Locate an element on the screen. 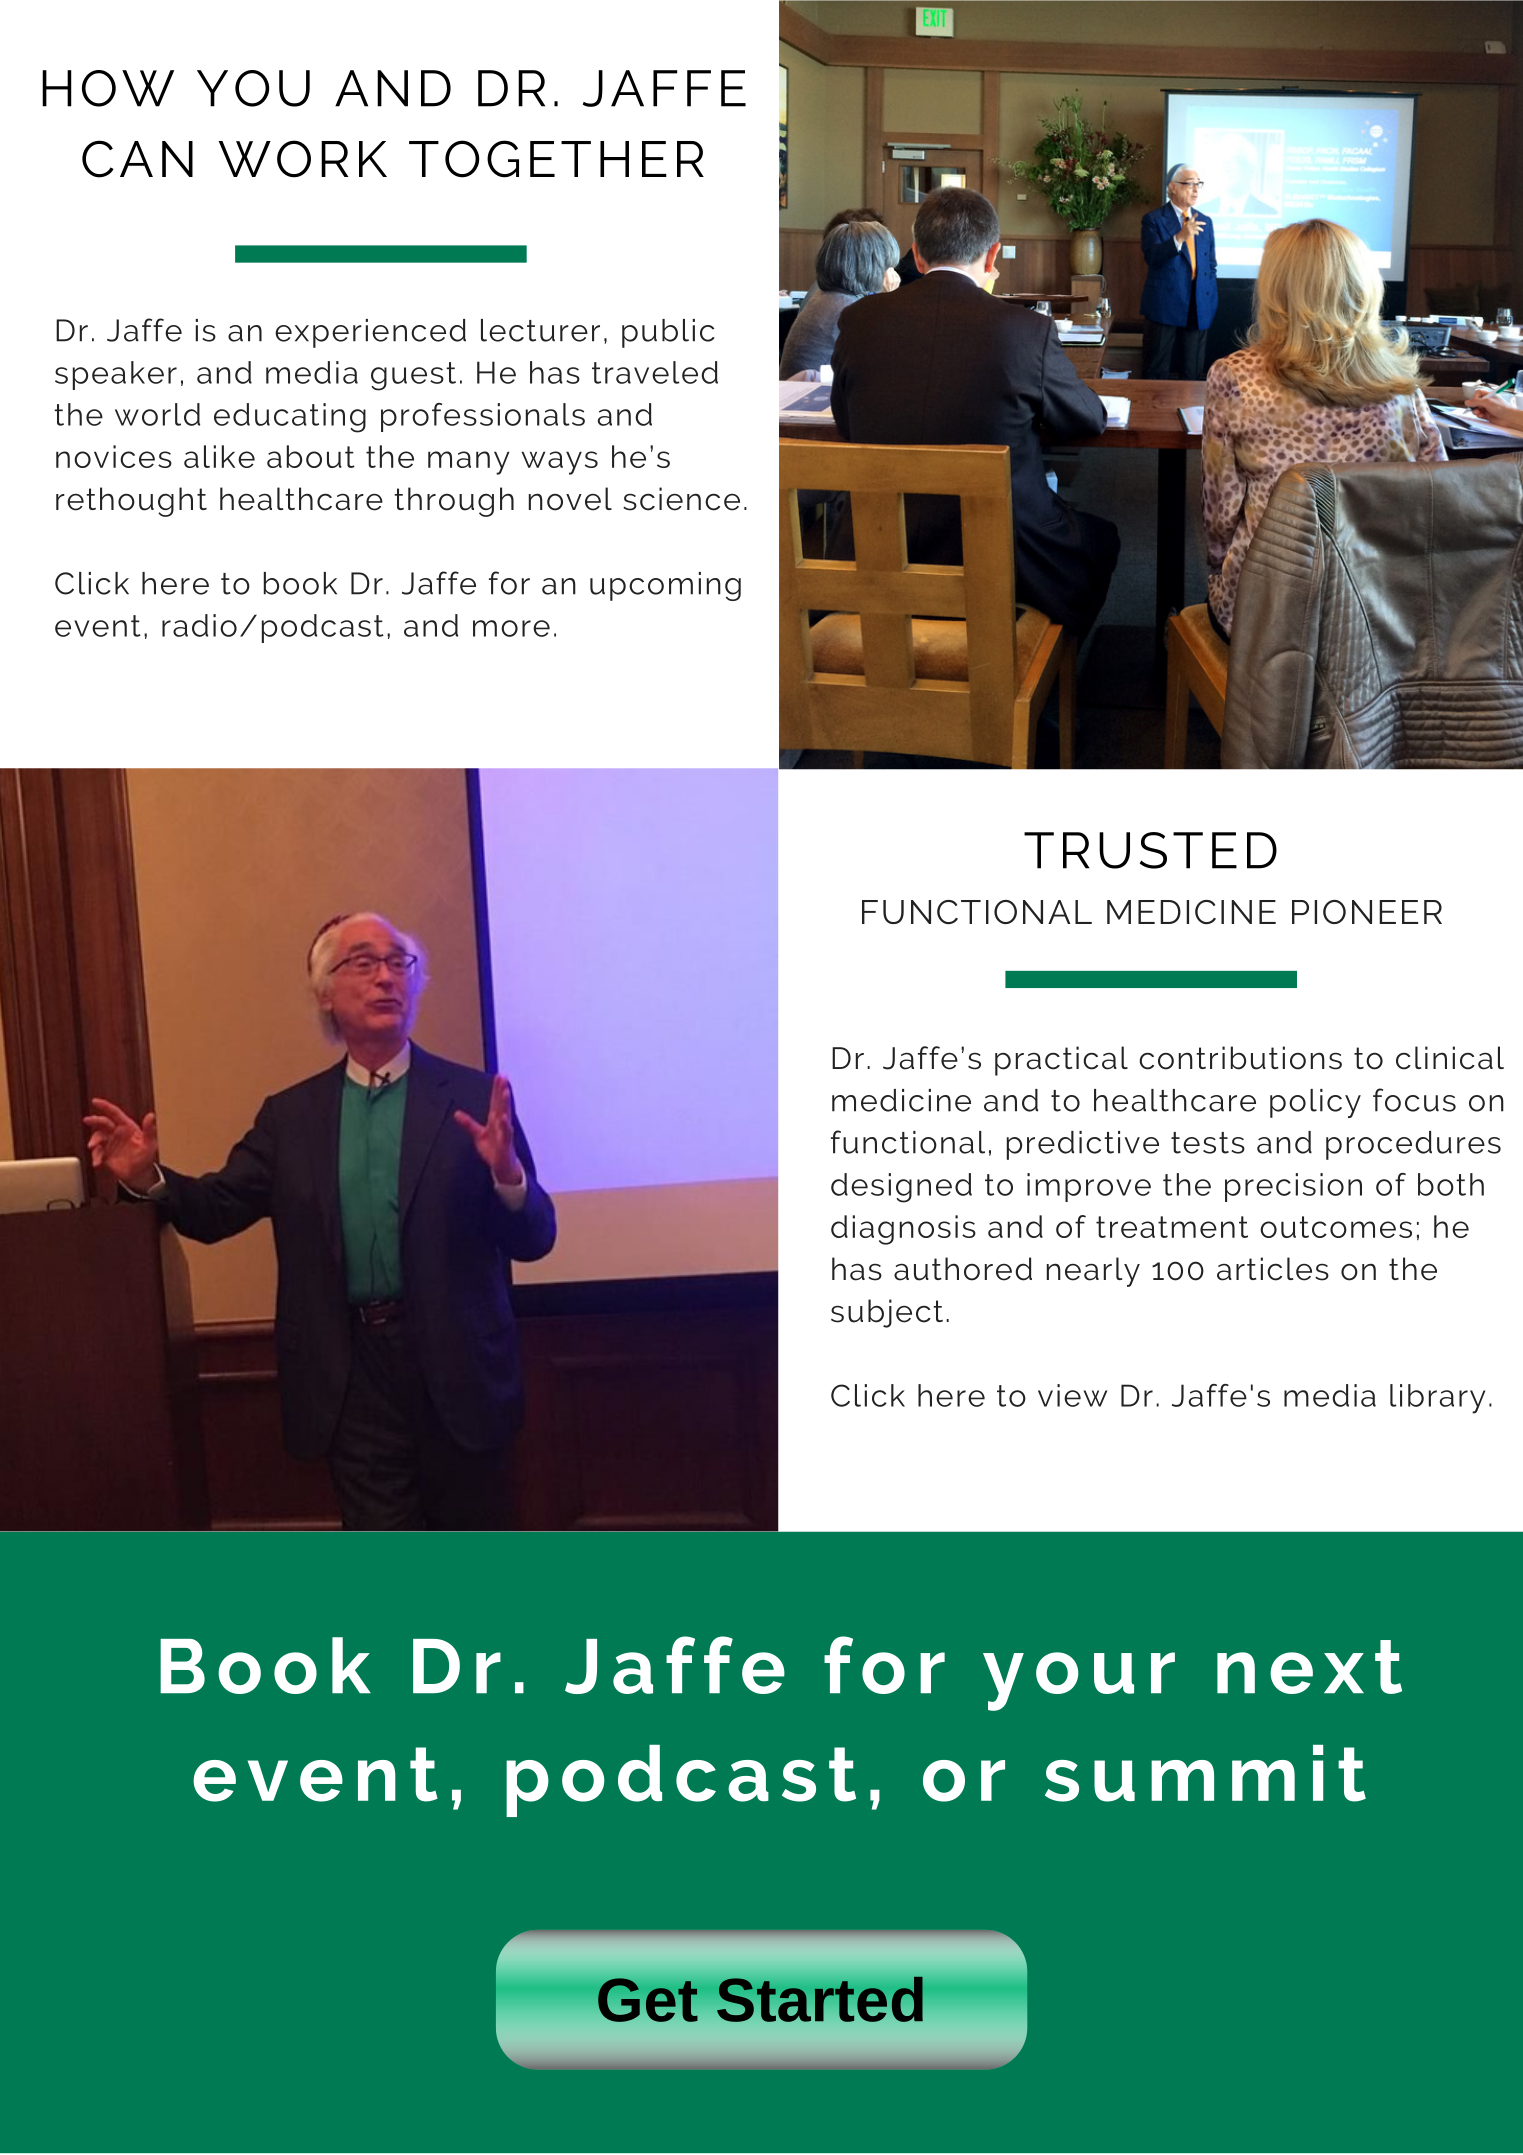 The image size is (1523, 2155). designed is located at coordinates (901, 1188).
